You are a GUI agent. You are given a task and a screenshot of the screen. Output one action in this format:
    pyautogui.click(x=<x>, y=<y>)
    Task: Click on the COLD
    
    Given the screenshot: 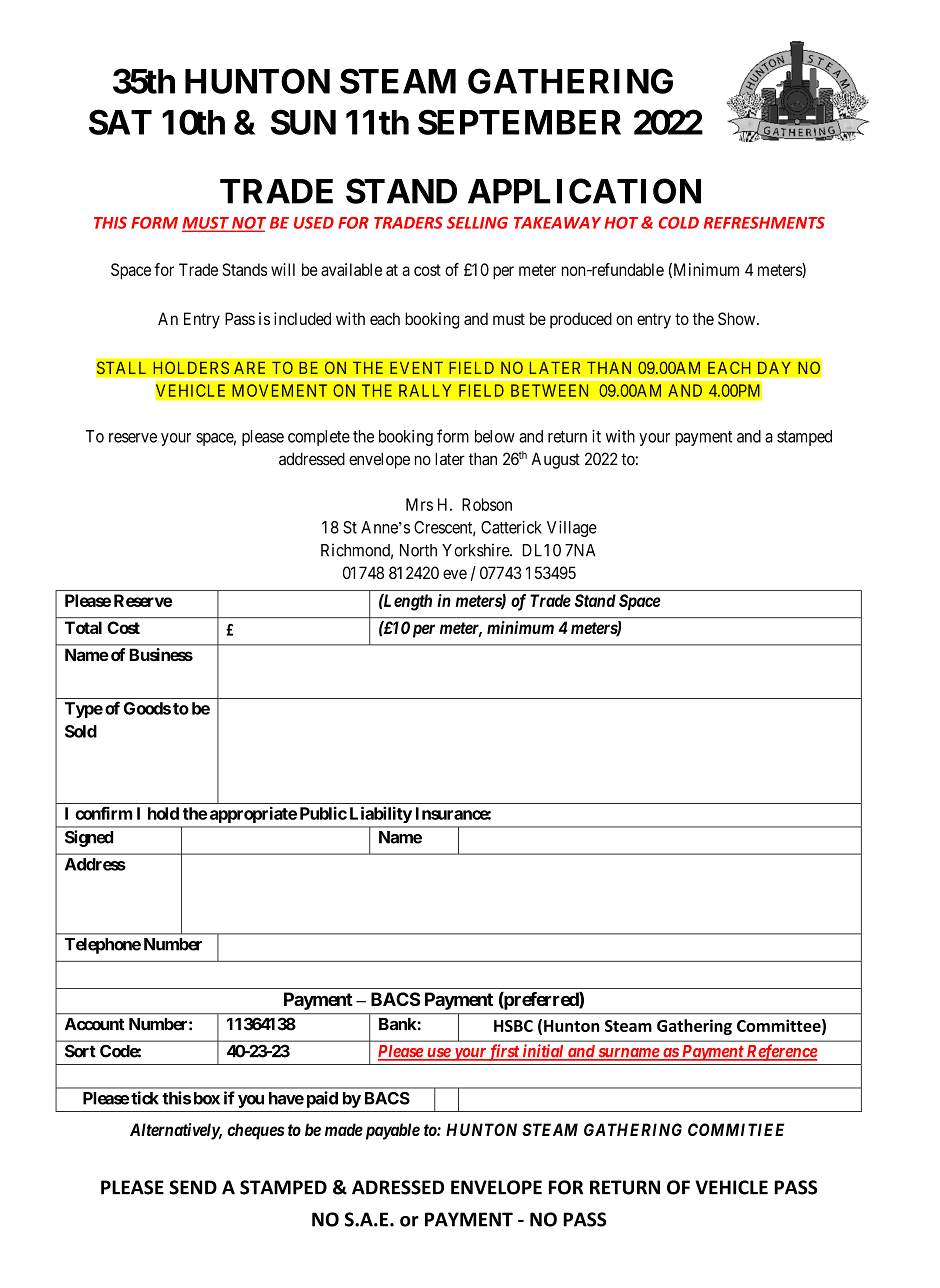 What is the action you would take?
    pyautogui.click(x=679, y=223)
